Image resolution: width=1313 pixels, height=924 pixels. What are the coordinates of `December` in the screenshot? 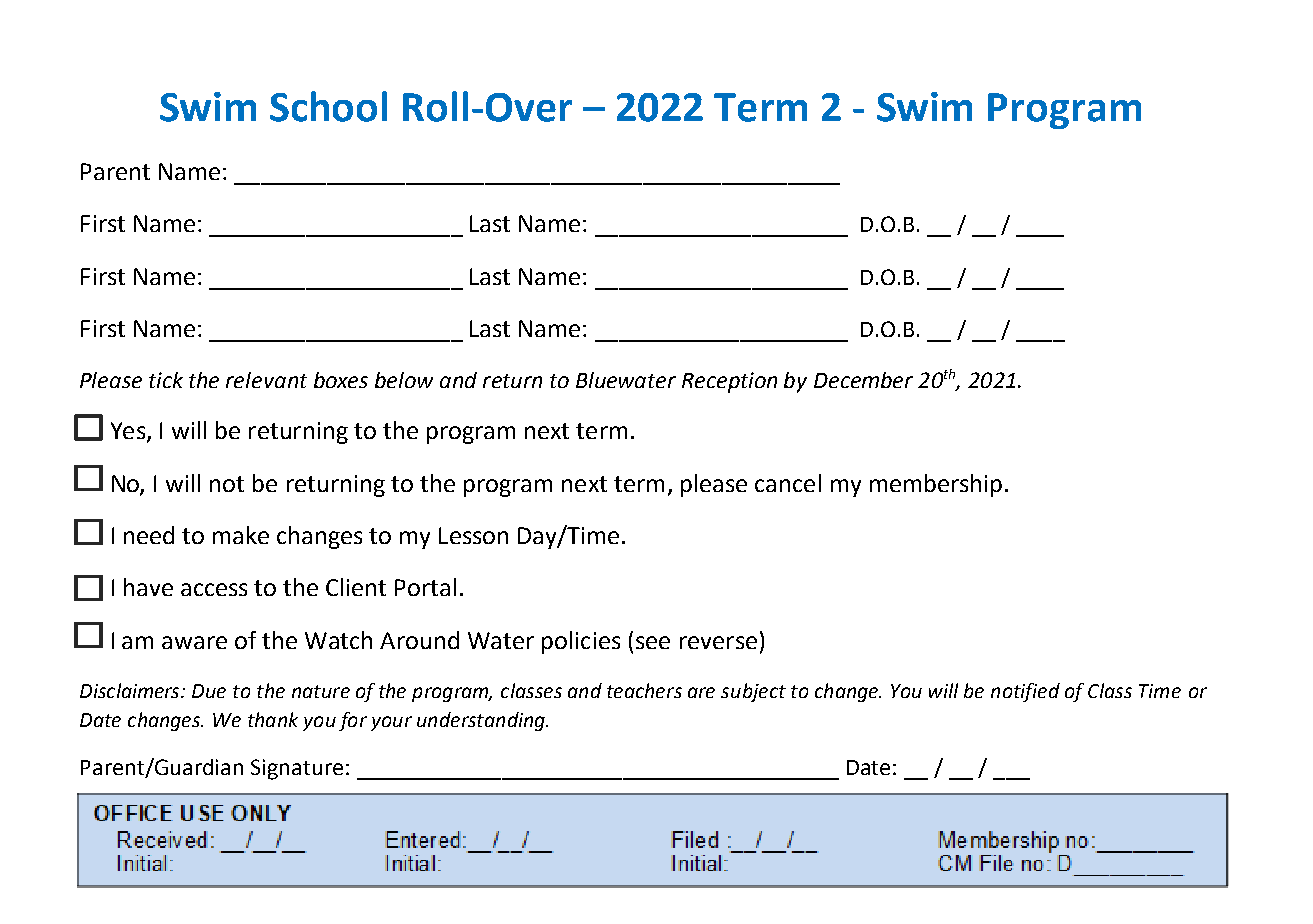 It's located at (863, 380).
